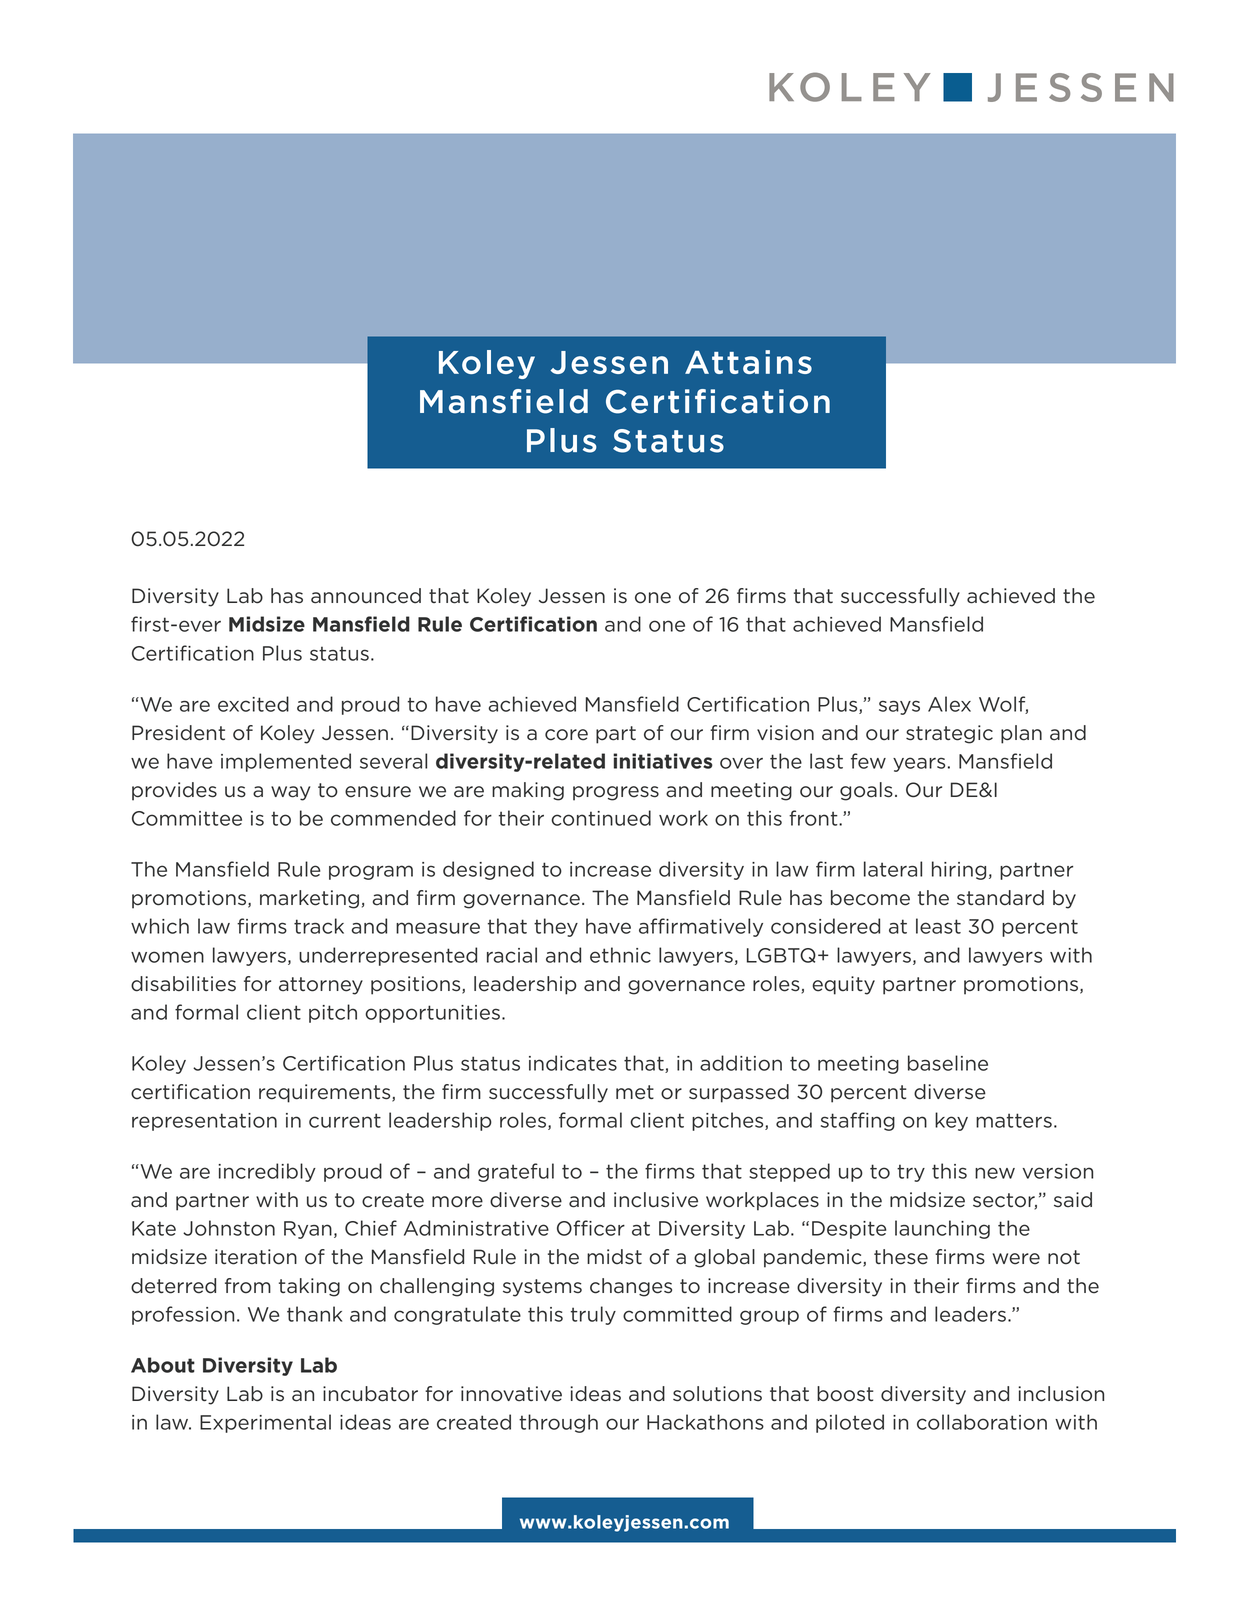  Describe the element at coordinates (556, 927) in the screenshot. I see `they` at that location.
